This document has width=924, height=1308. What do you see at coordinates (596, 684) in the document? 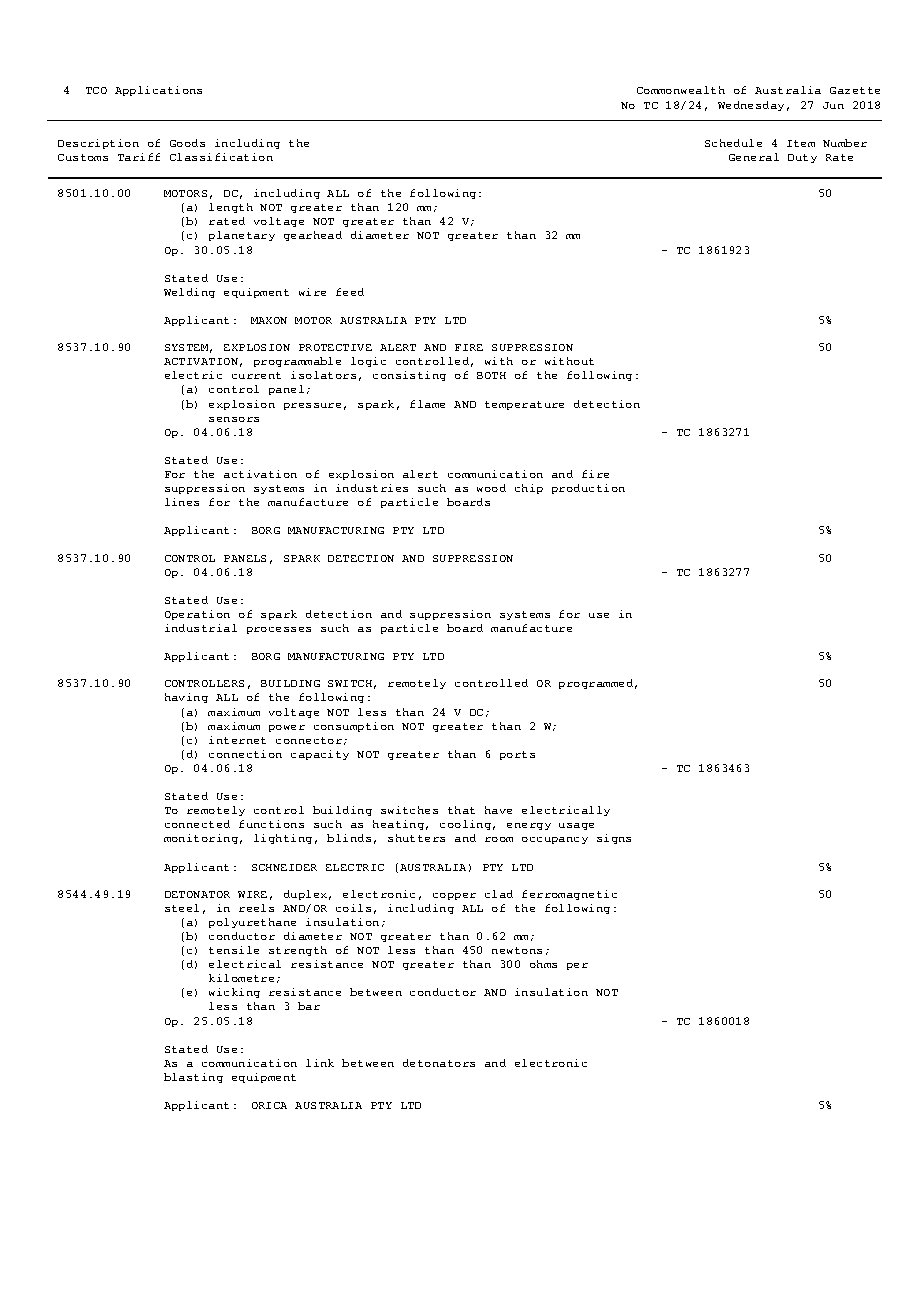
I see `programmed` at bounding box center [596, 684].
